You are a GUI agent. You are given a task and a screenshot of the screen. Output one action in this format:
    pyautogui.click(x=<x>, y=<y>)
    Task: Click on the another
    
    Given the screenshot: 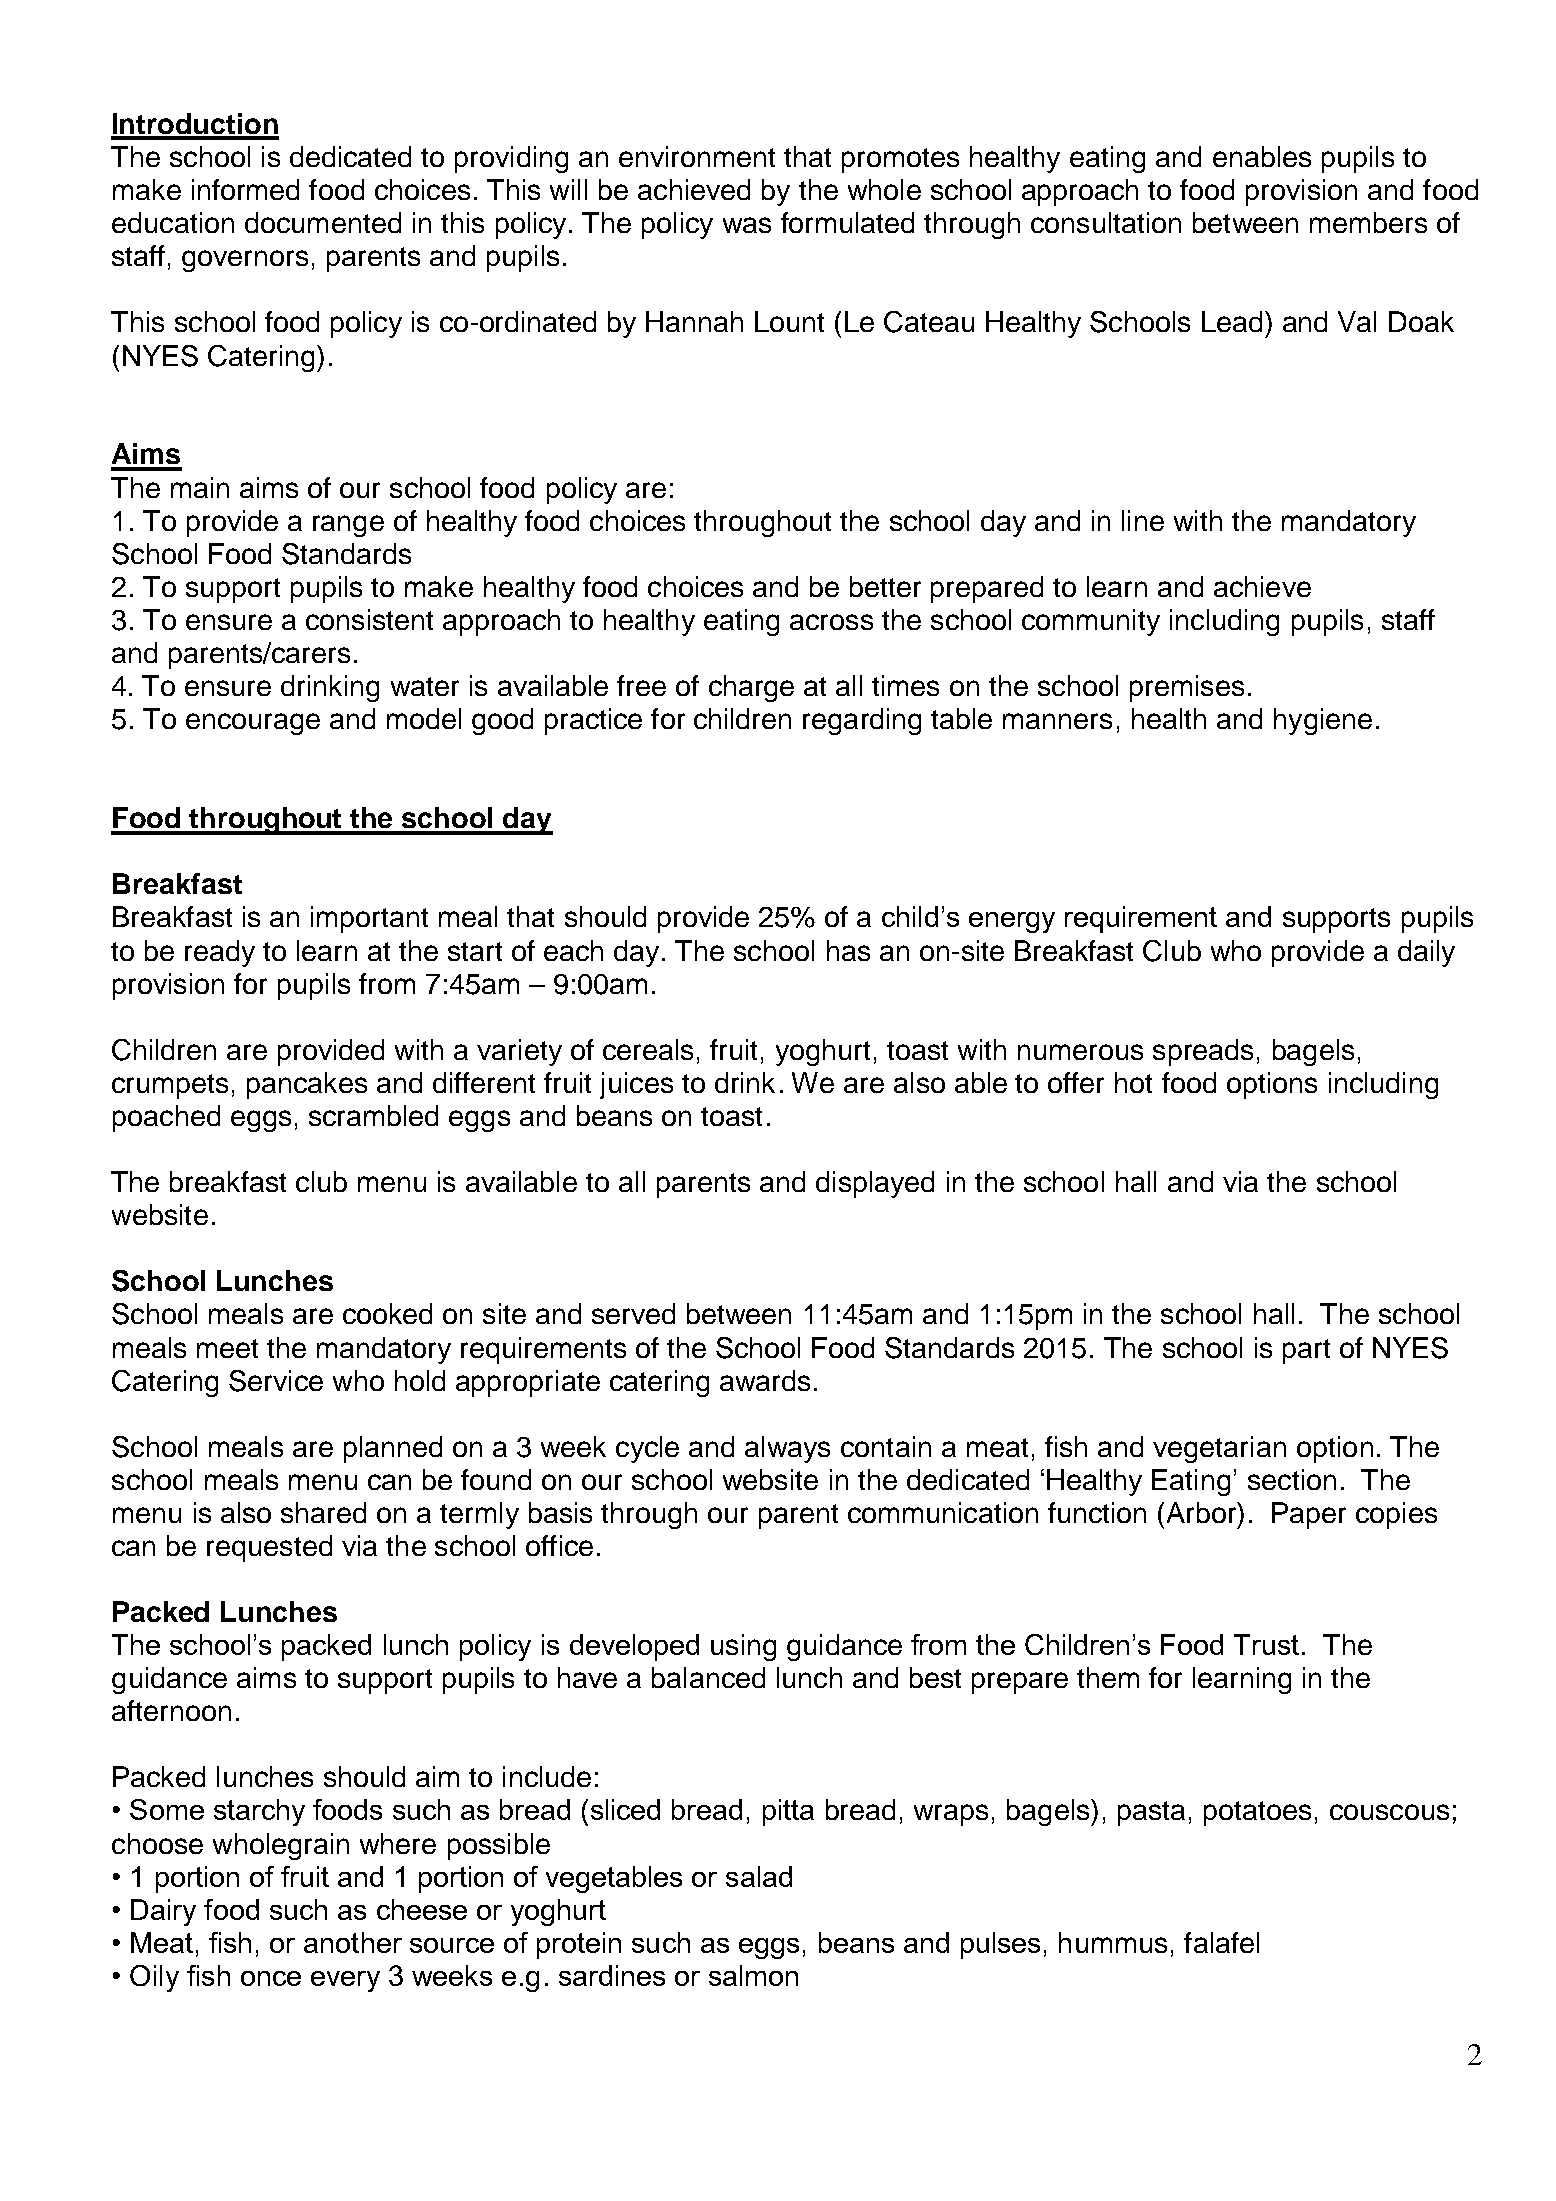 What is the action you would take?
    pyautogui.click(x=353, y=1942)
